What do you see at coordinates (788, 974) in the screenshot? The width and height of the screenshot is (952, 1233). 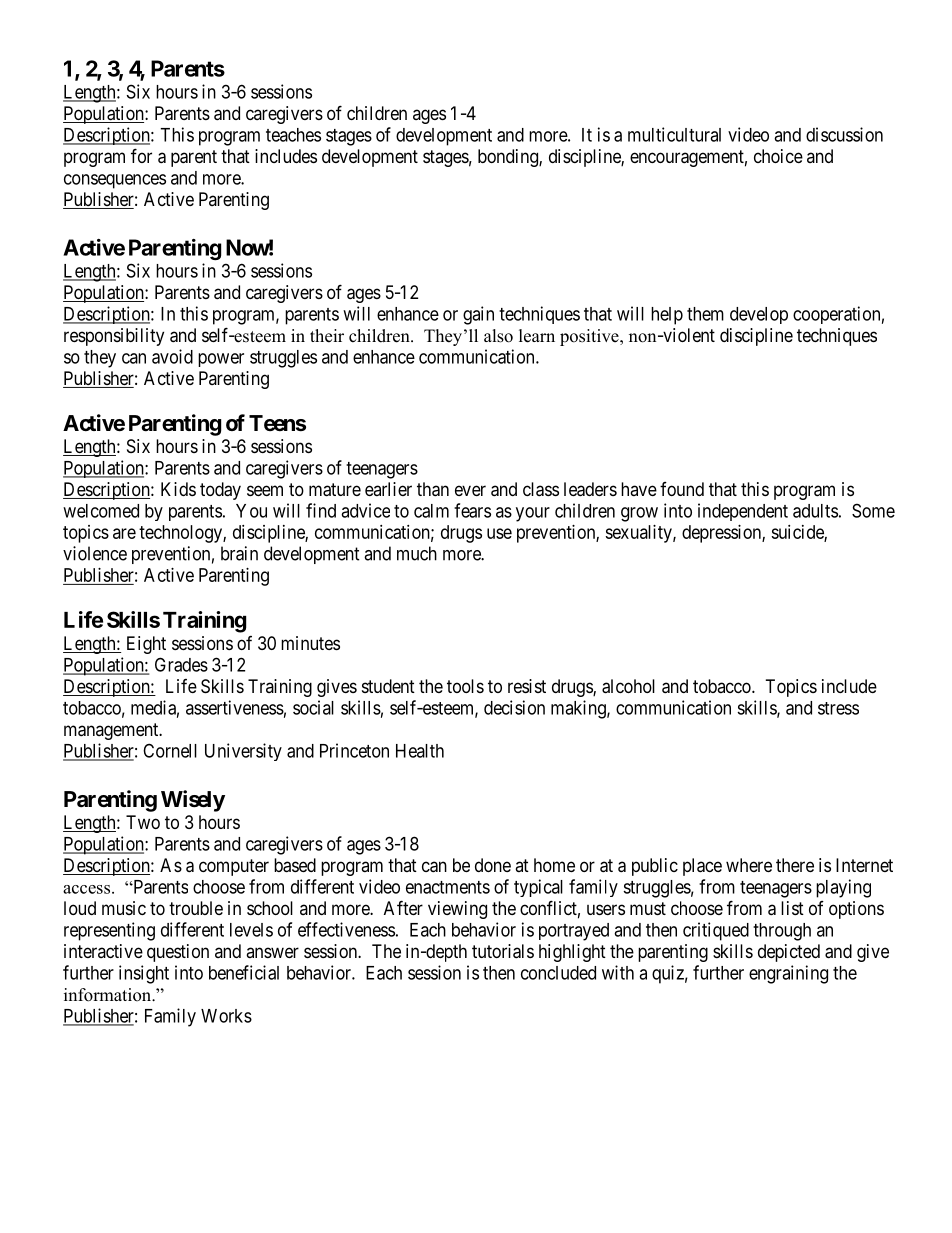 I see `engraining` at bounding box center [788, 974].
